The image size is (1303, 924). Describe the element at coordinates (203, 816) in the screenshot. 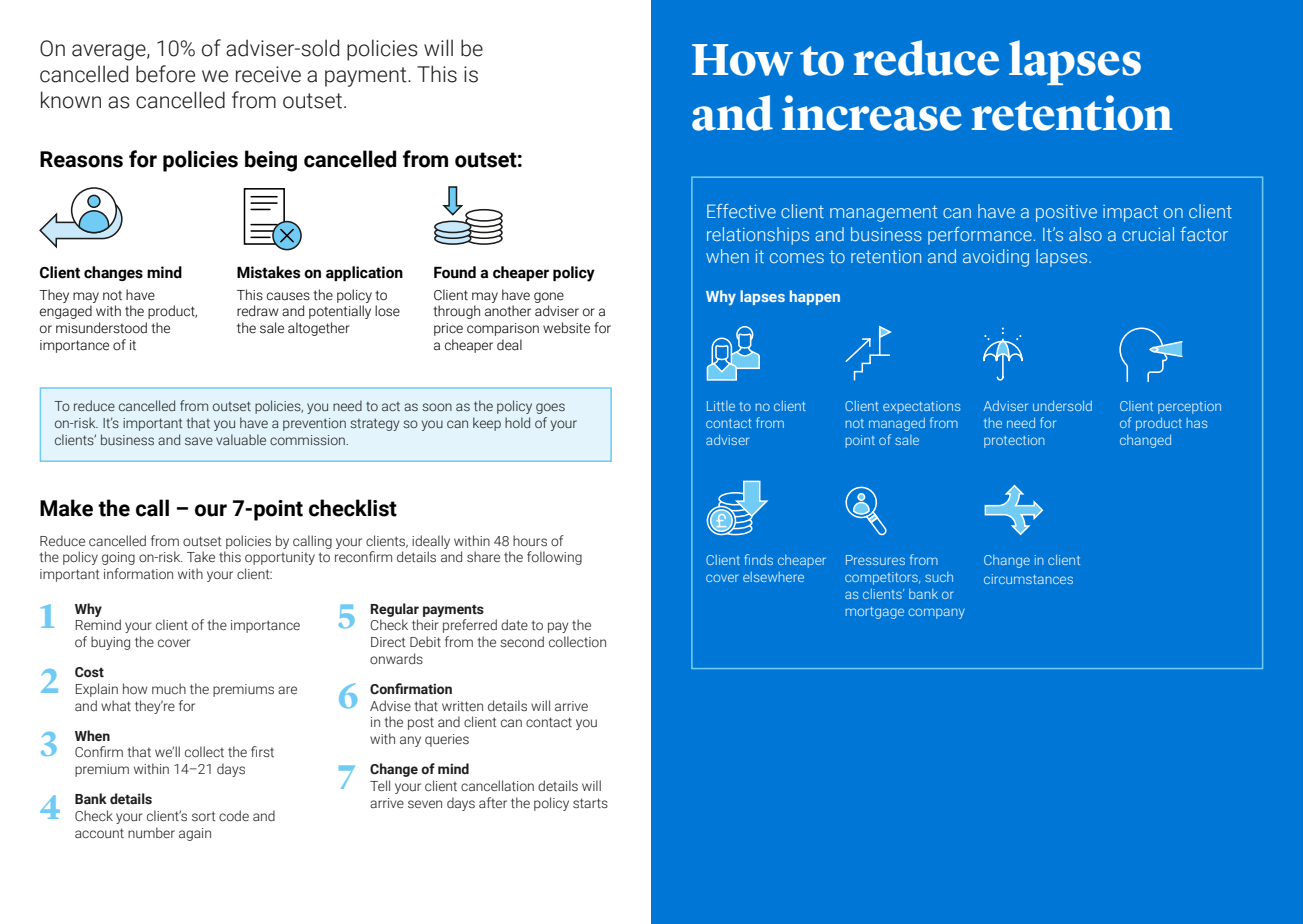

I see `sort` at that location.
